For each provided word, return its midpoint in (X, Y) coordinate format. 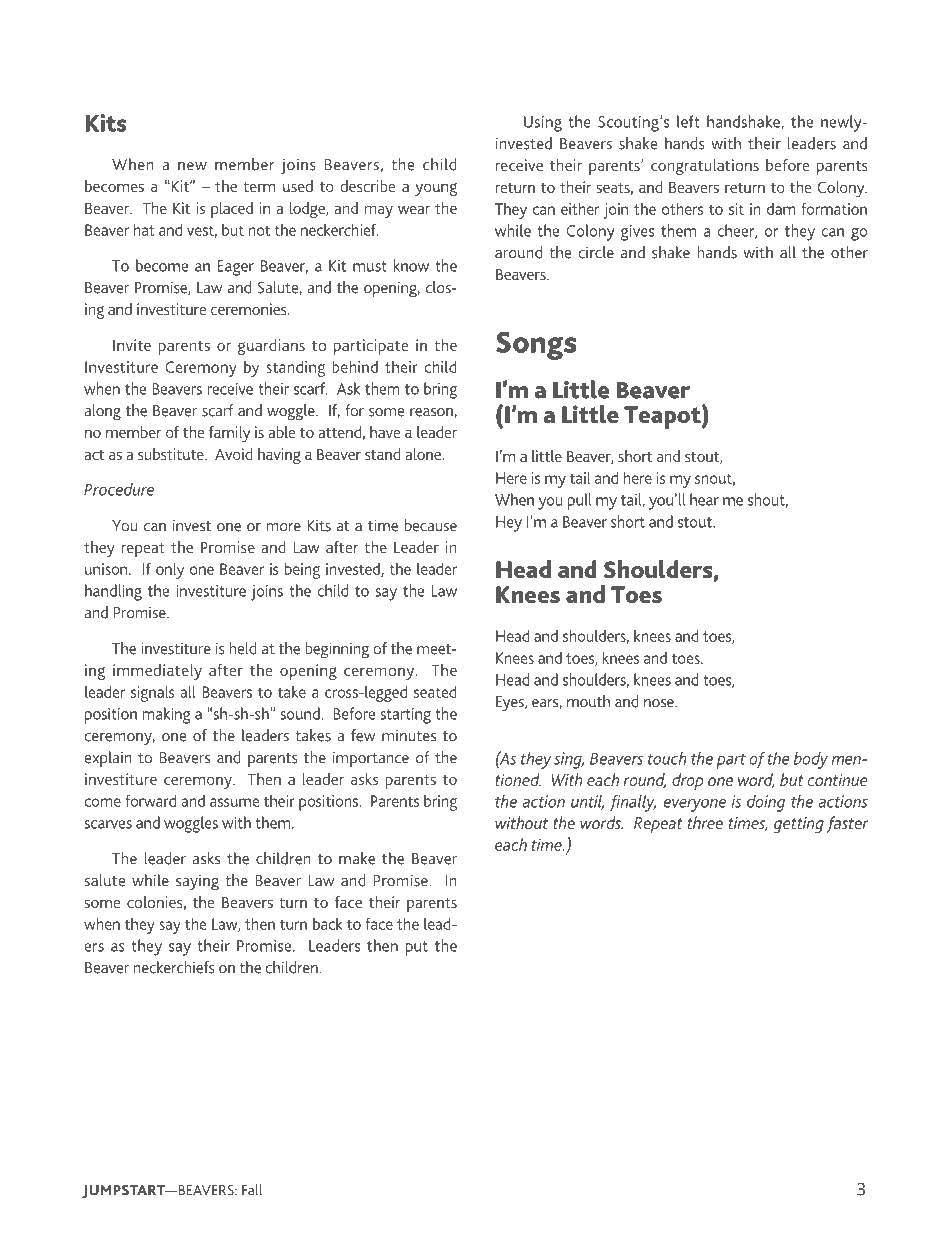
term (259, 187)
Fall (252, 1190)
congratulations (705, 167)
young (436, 189)
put (417, 948)
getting (798, 825)
